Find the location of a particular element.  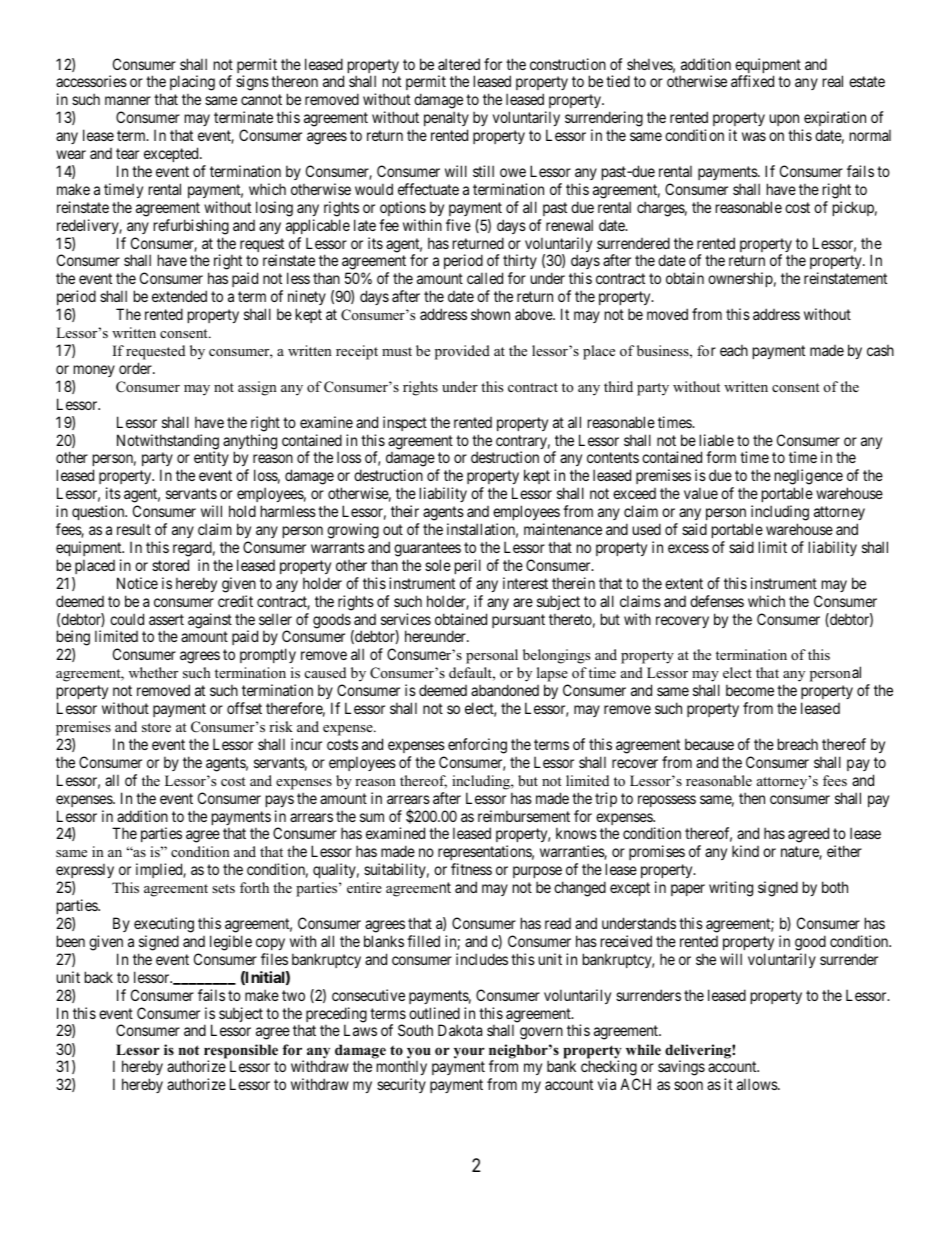

responsible is located at coordinates (241, 1052).
